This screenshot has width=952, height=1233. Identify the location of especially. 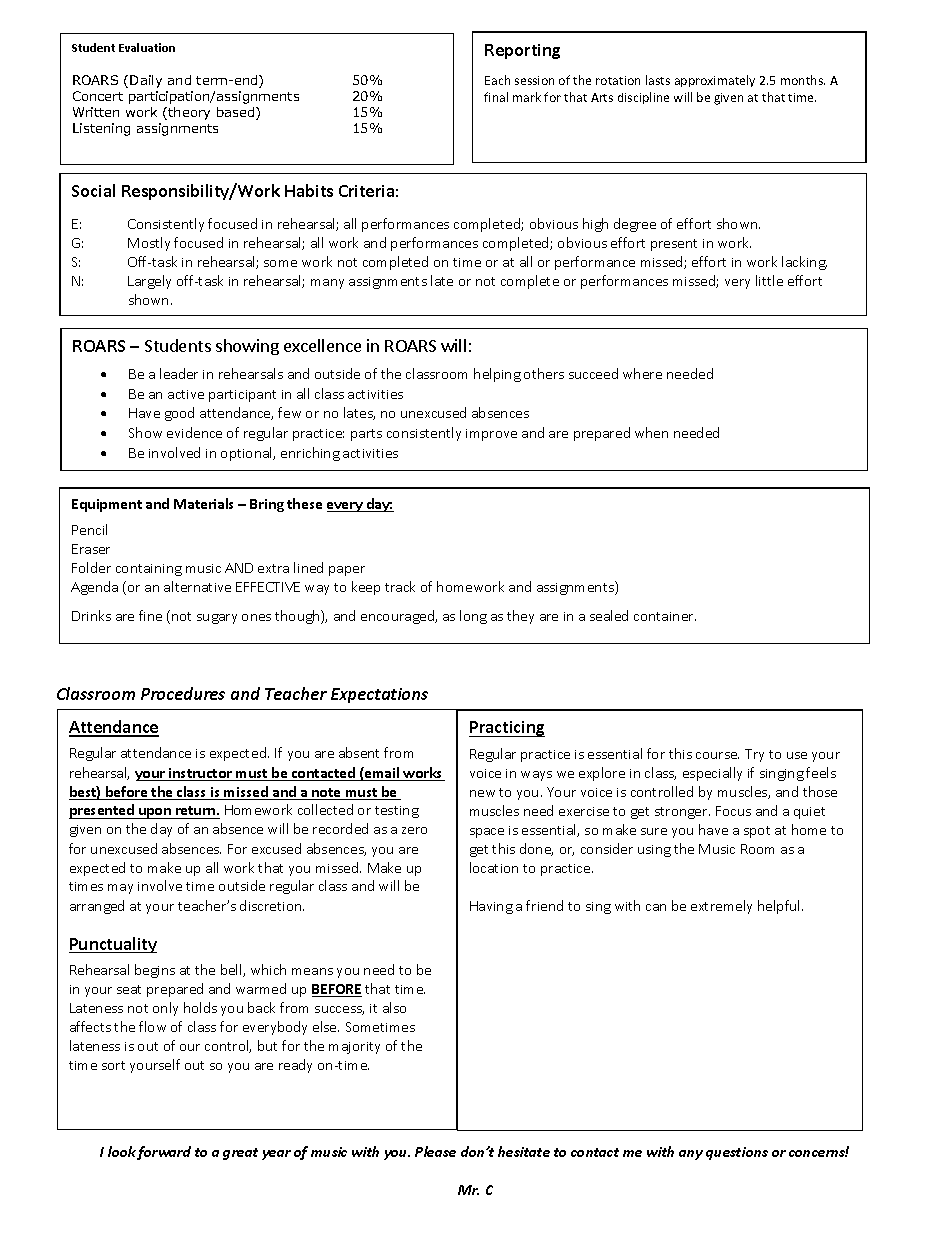
(712, 774).
